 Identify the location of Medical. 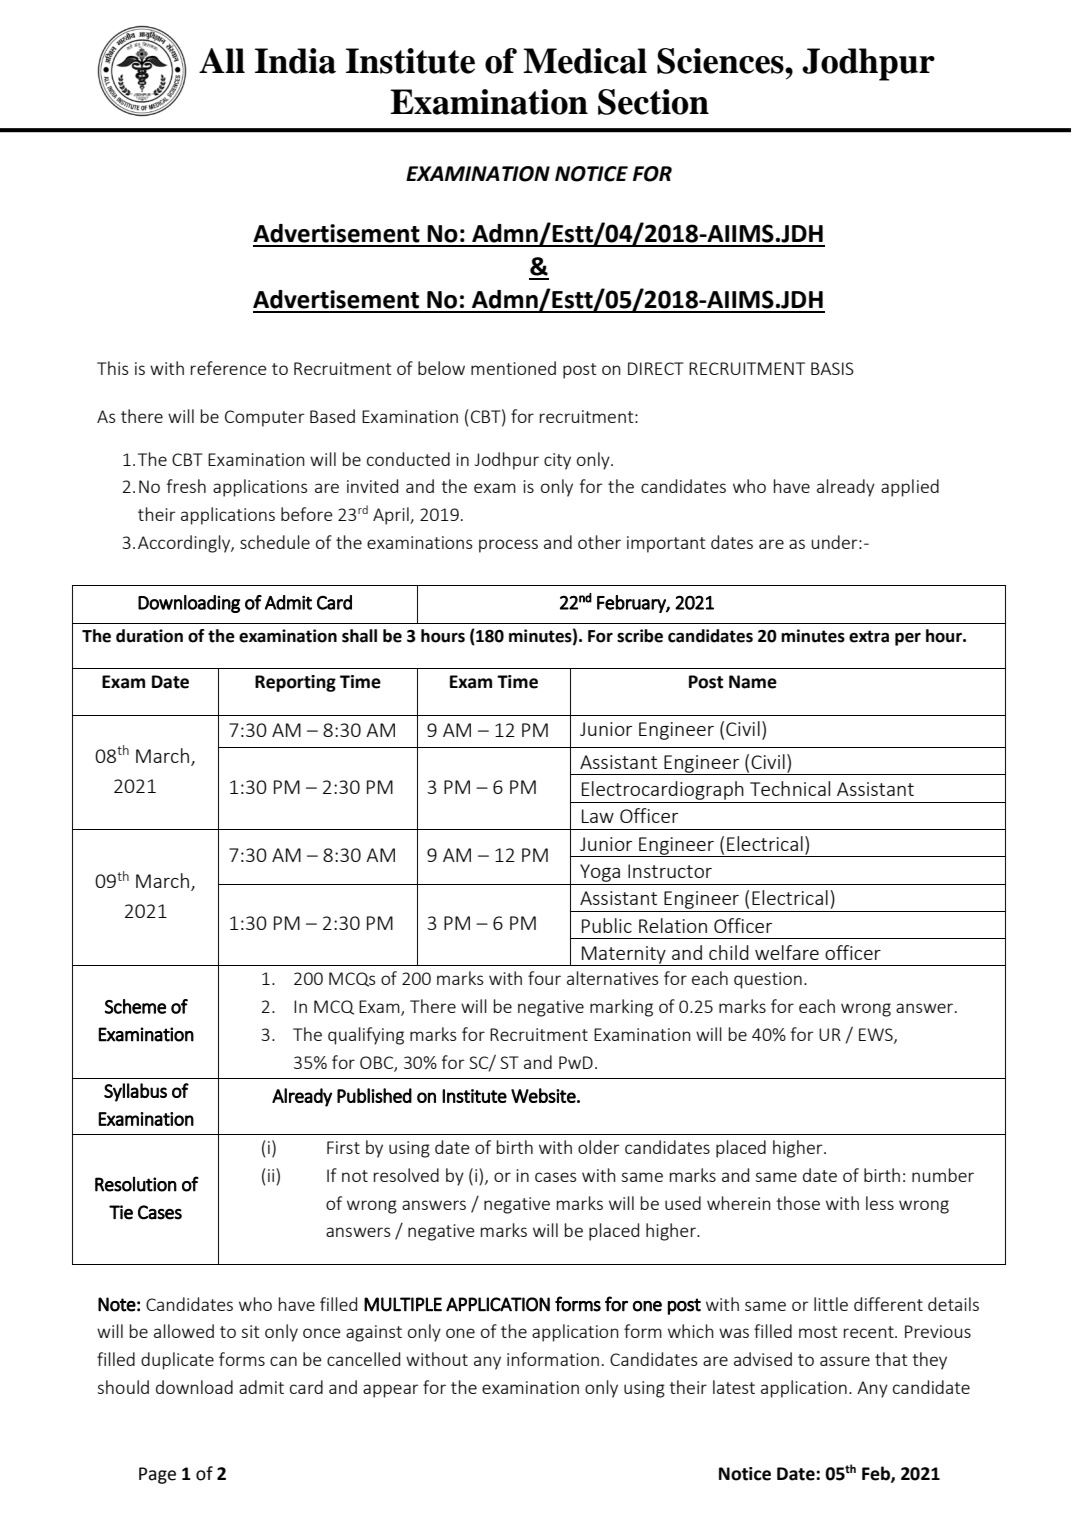
(585, 61).
